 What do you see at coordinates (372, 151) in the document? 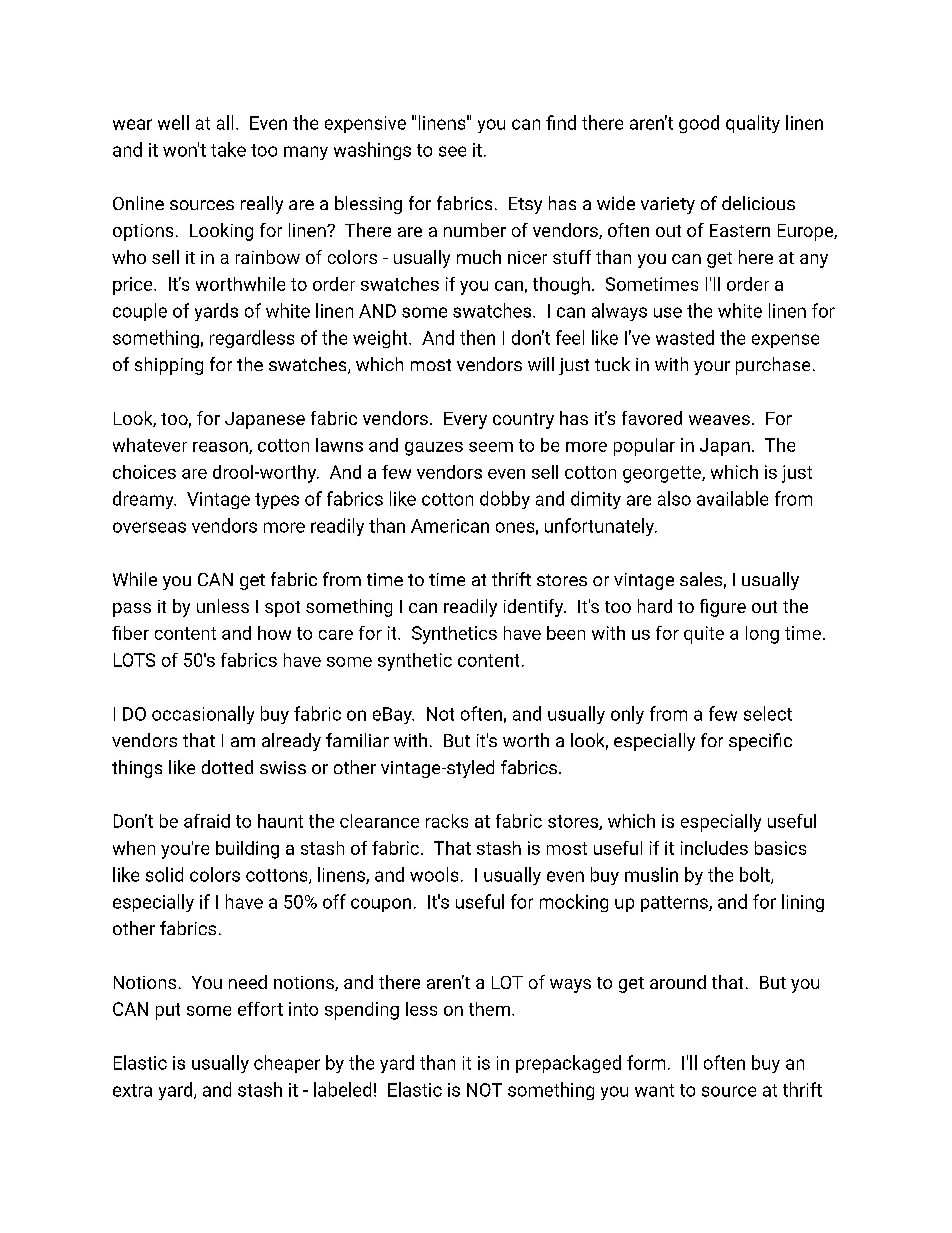
I see `washings` at bounding box center [372, 151].
